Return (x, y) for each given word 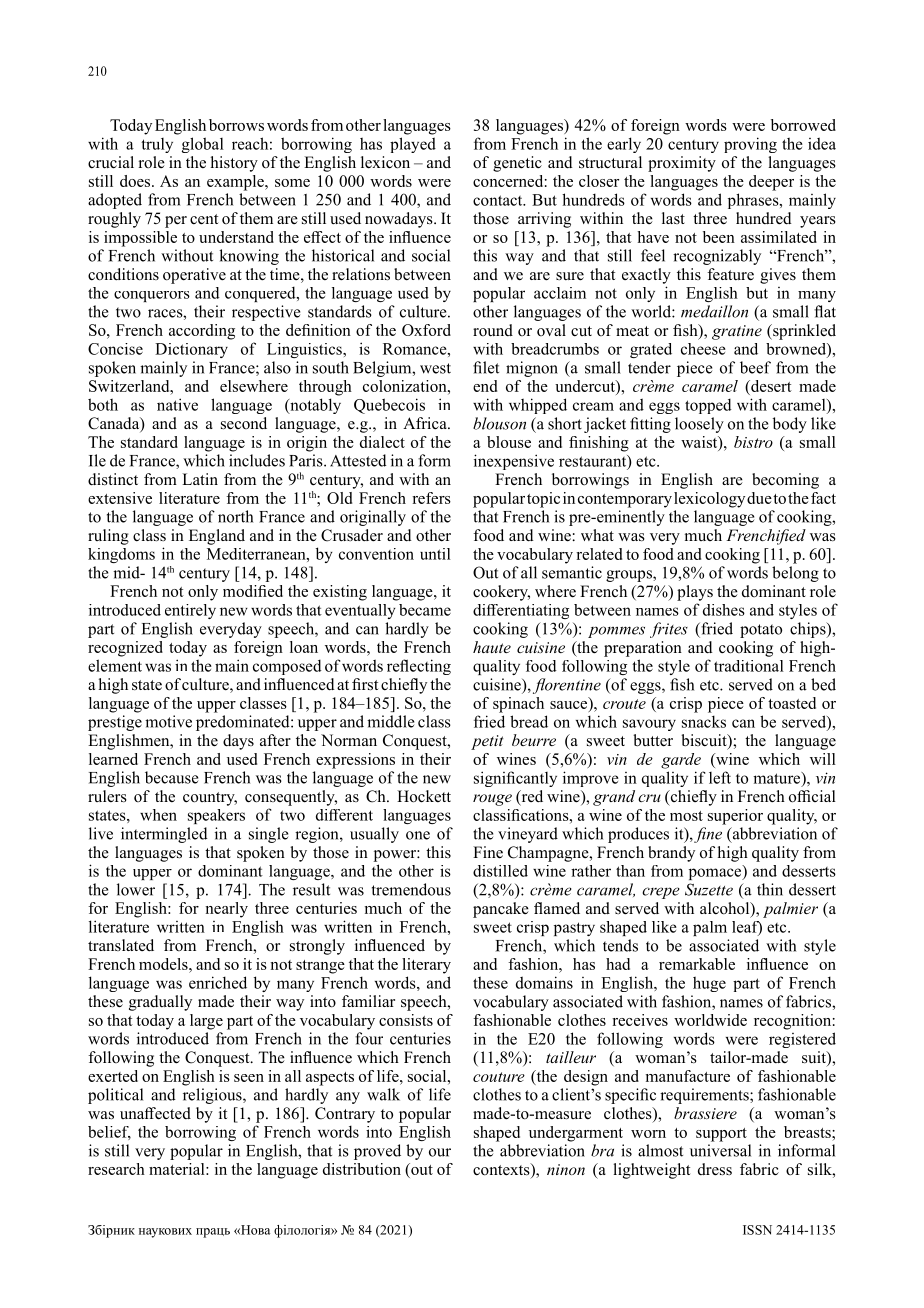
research (116, 1169)
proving (750, 145)
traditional (749, 666)
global (203, 145)
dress (715, 1169)
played (413, 145)
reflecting (419, 667)
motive (168, 721)
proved (377, 1152)
